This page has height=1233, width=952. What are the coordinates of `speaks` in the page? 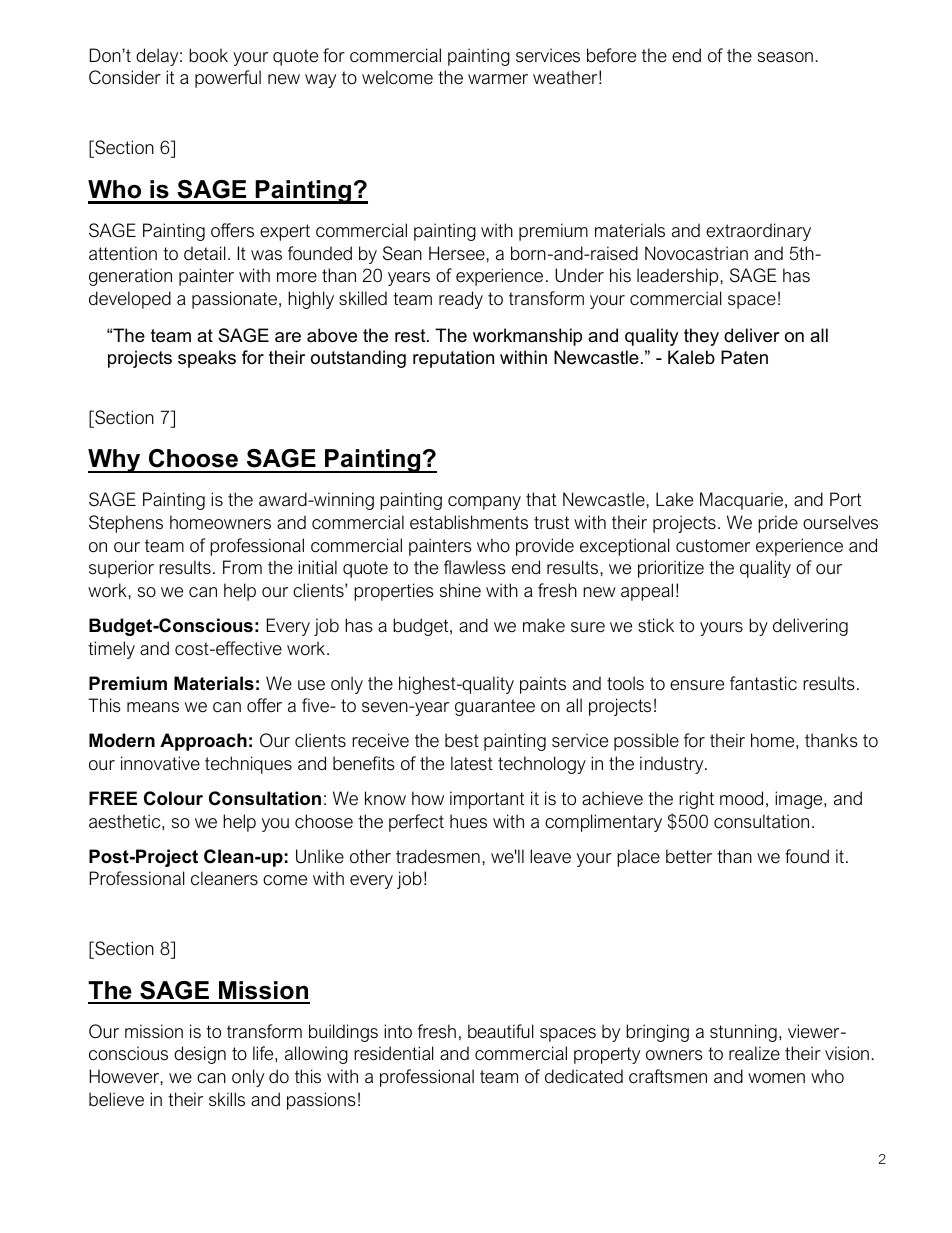 It's located at (207, 359).
